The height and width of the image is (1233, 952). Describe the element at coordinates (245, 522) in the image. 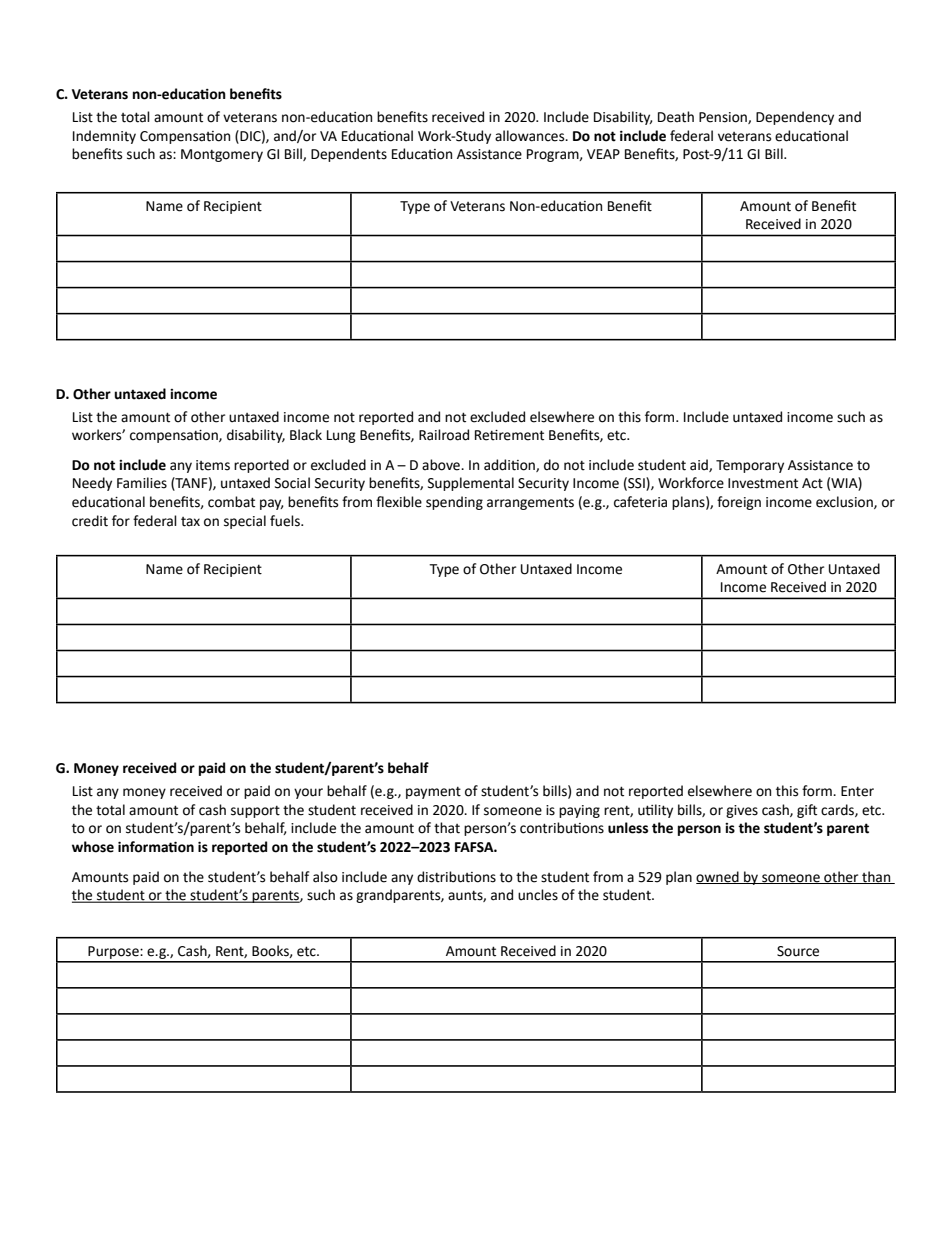

I see `special` at that location.
